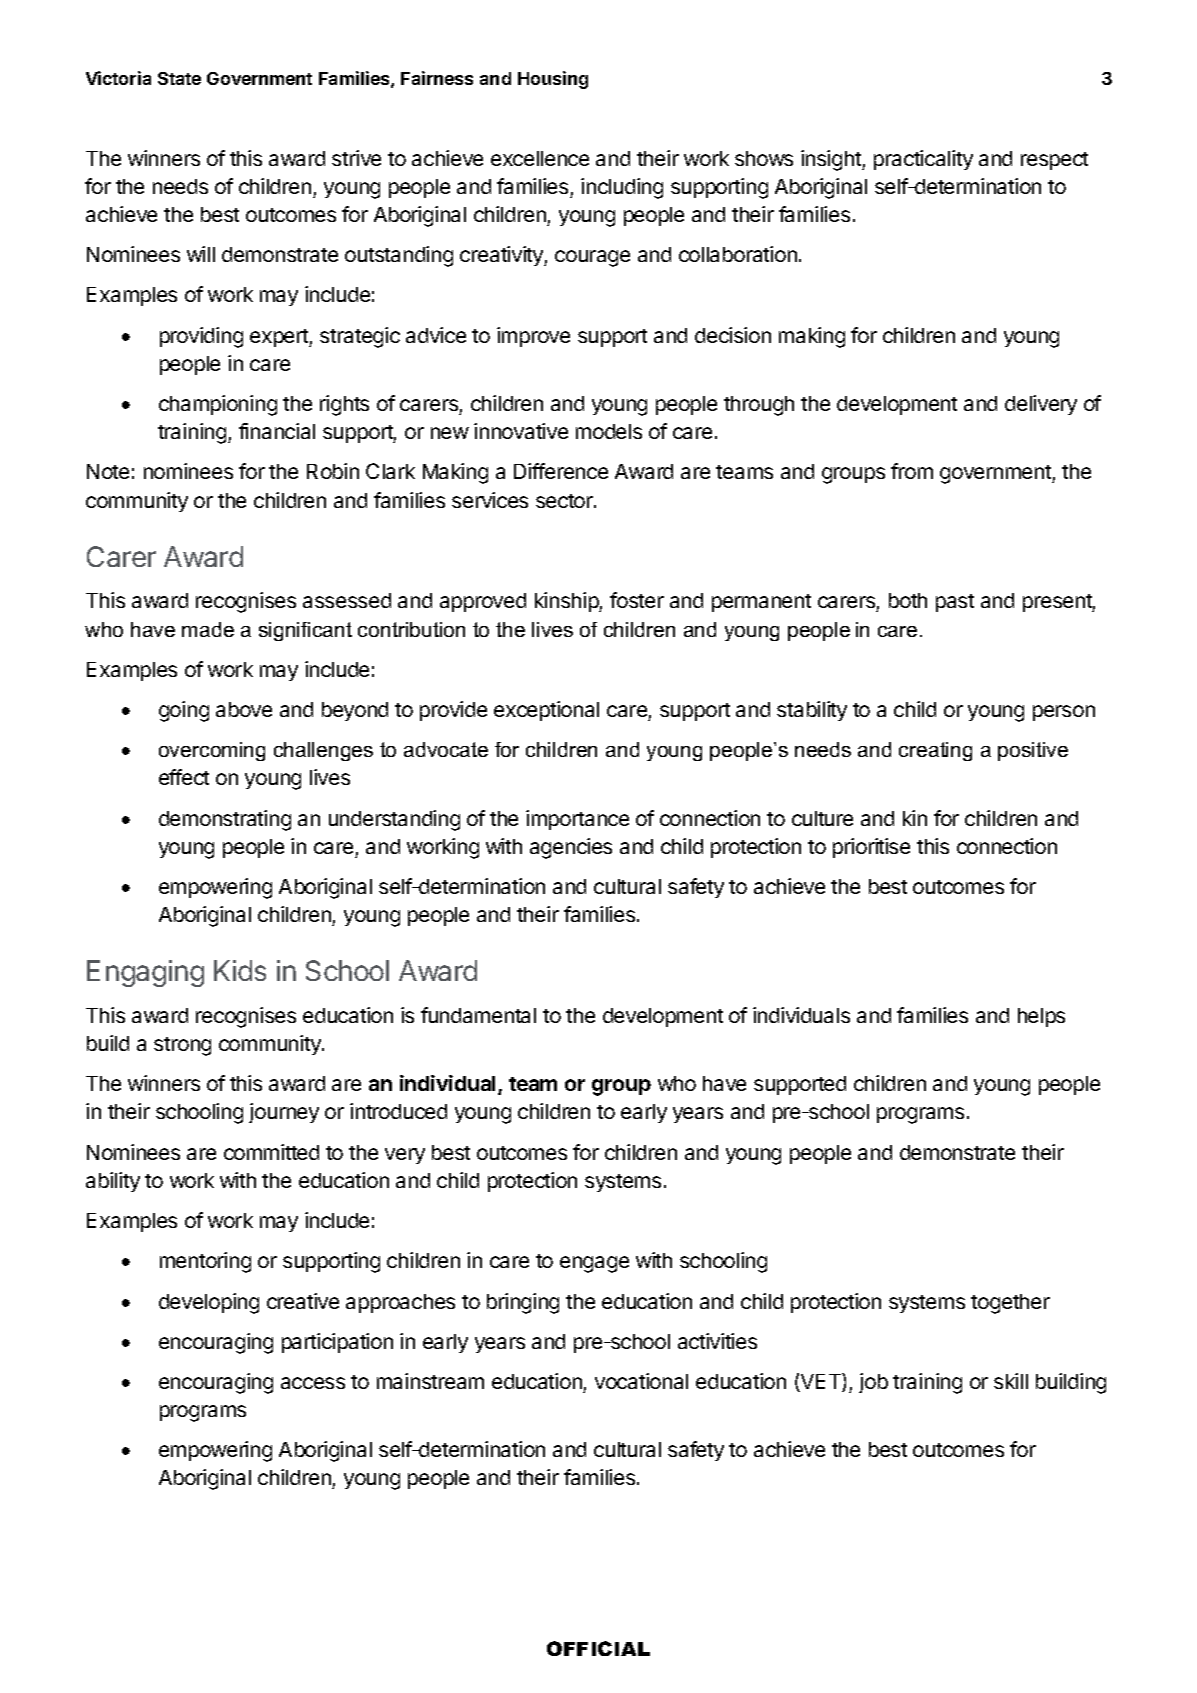 This screenshot has height=1693, width=1197. I want to click on fundamental, so click(478, 1015).
